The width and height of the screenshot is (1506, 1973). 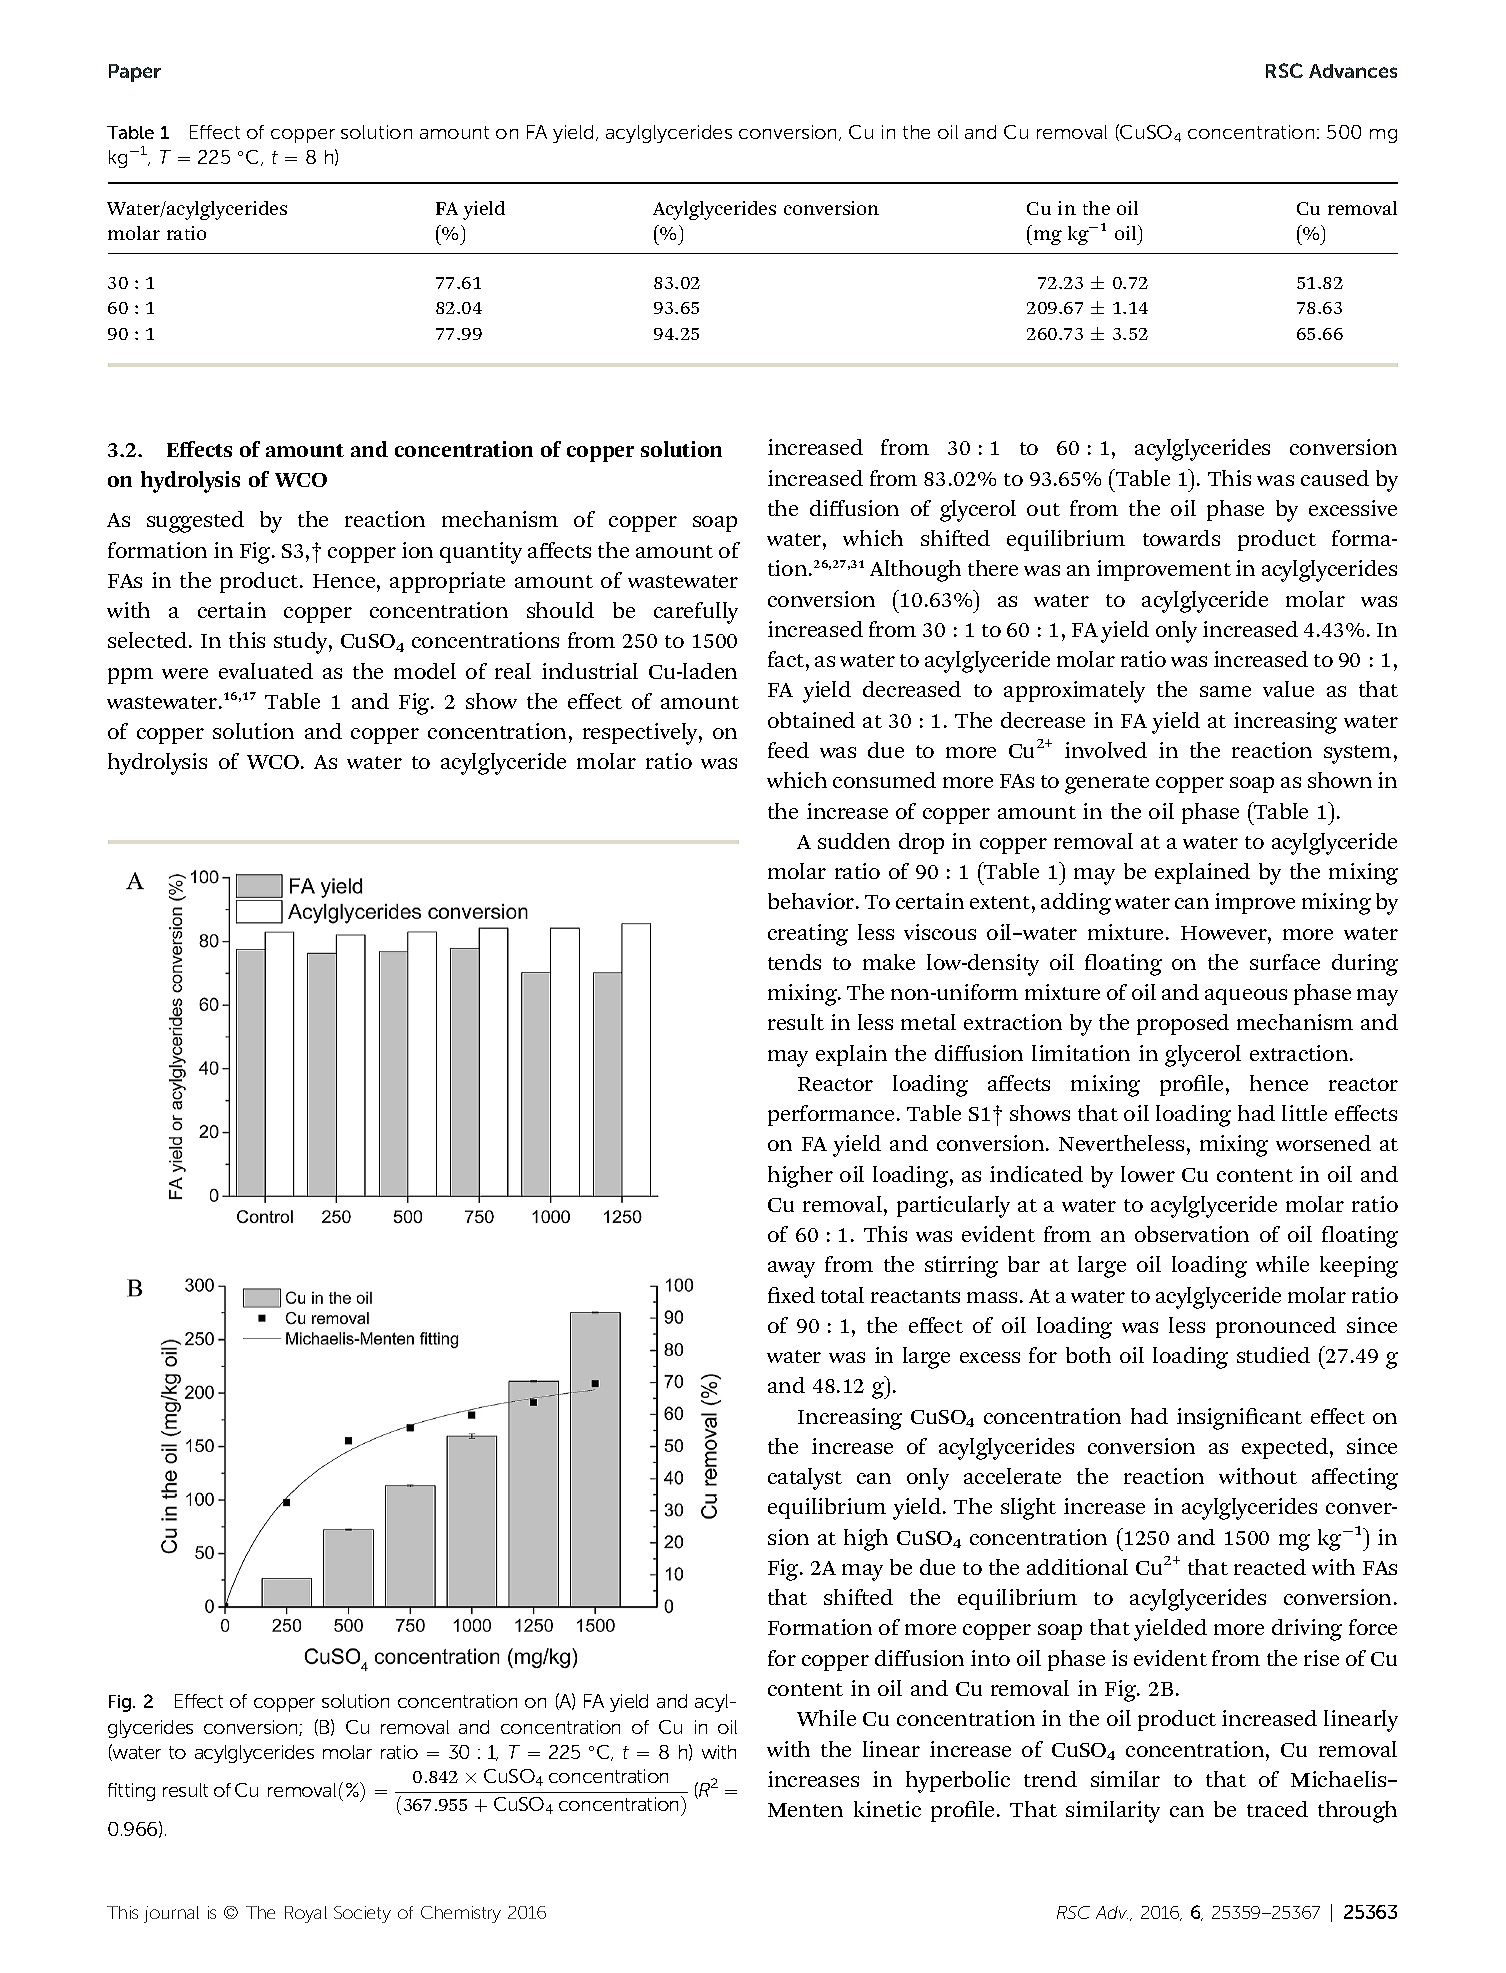 I want to click on generate, so click(x=1107, y=784).
